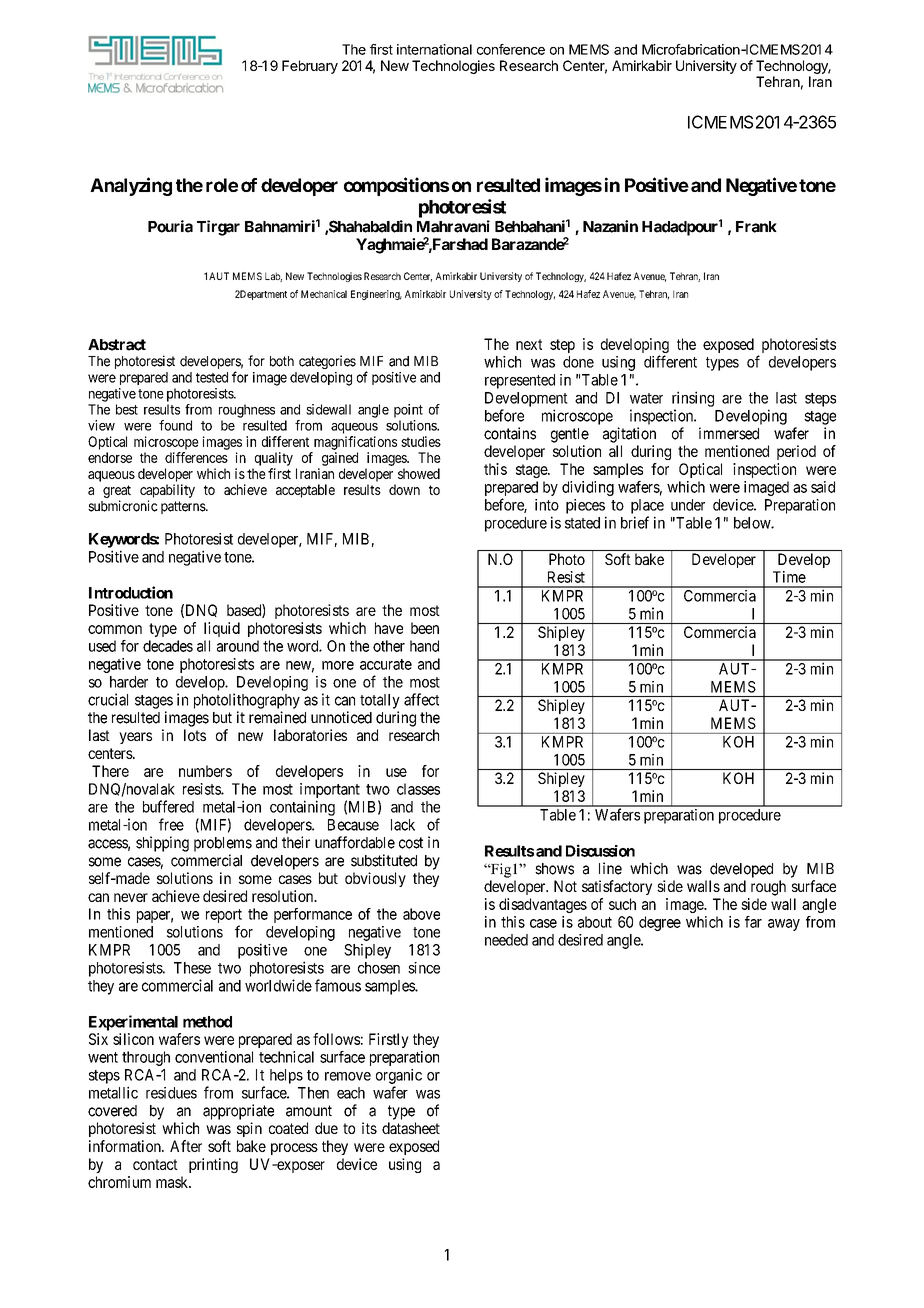  I want to click on international, so click(434, 49).
